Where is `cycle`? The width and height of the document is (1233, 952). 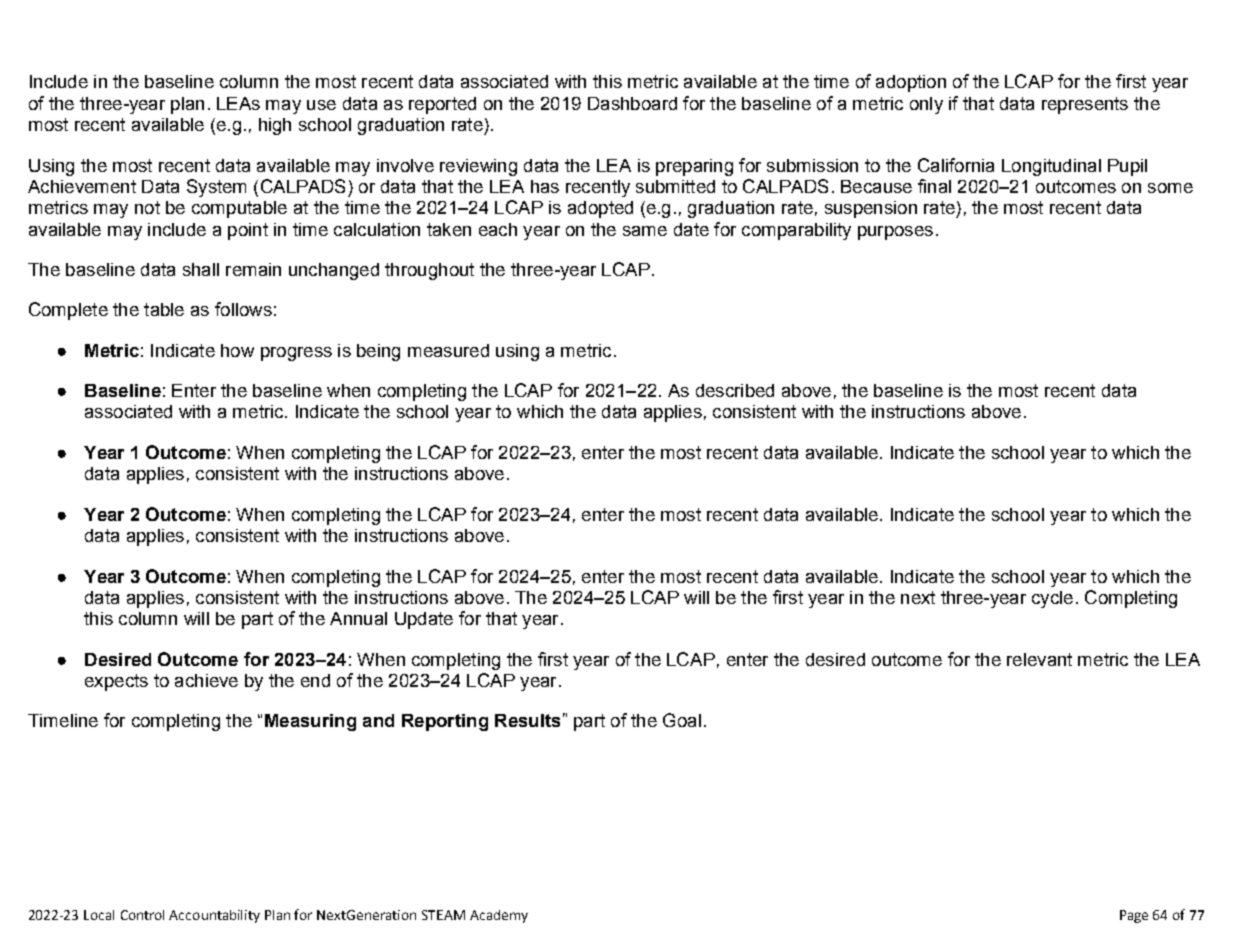
cycle is located at coordinates (1052, 599).
